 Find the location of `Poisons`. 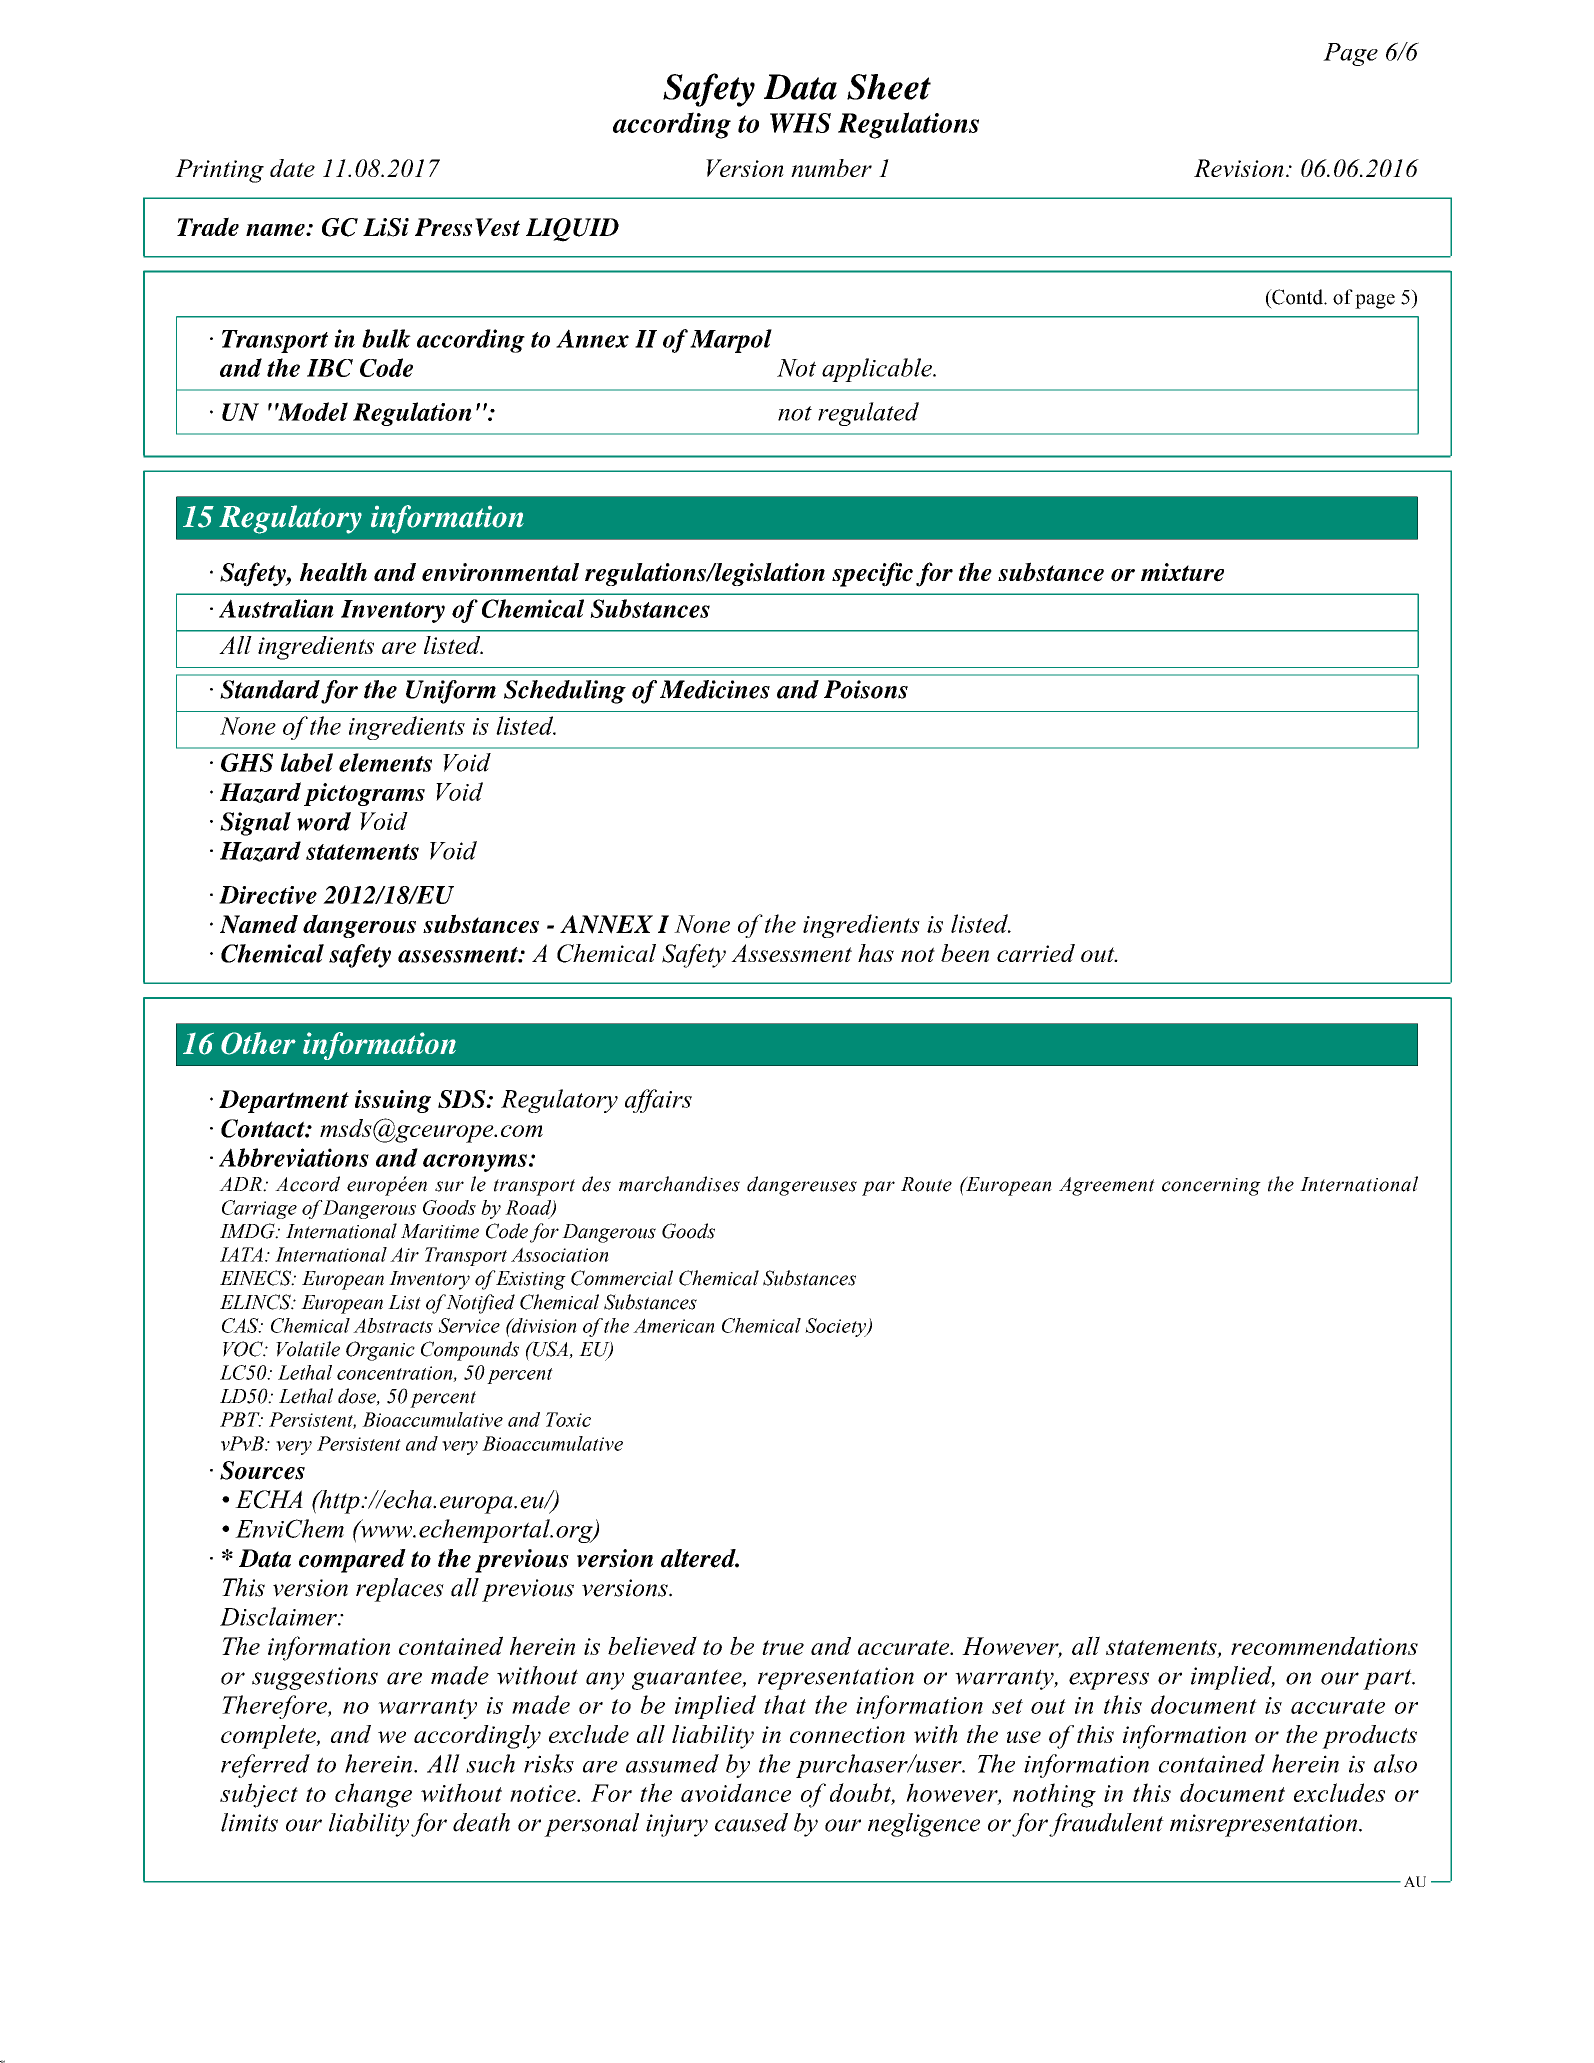

Poisons is located at coordinates (866, 689).
